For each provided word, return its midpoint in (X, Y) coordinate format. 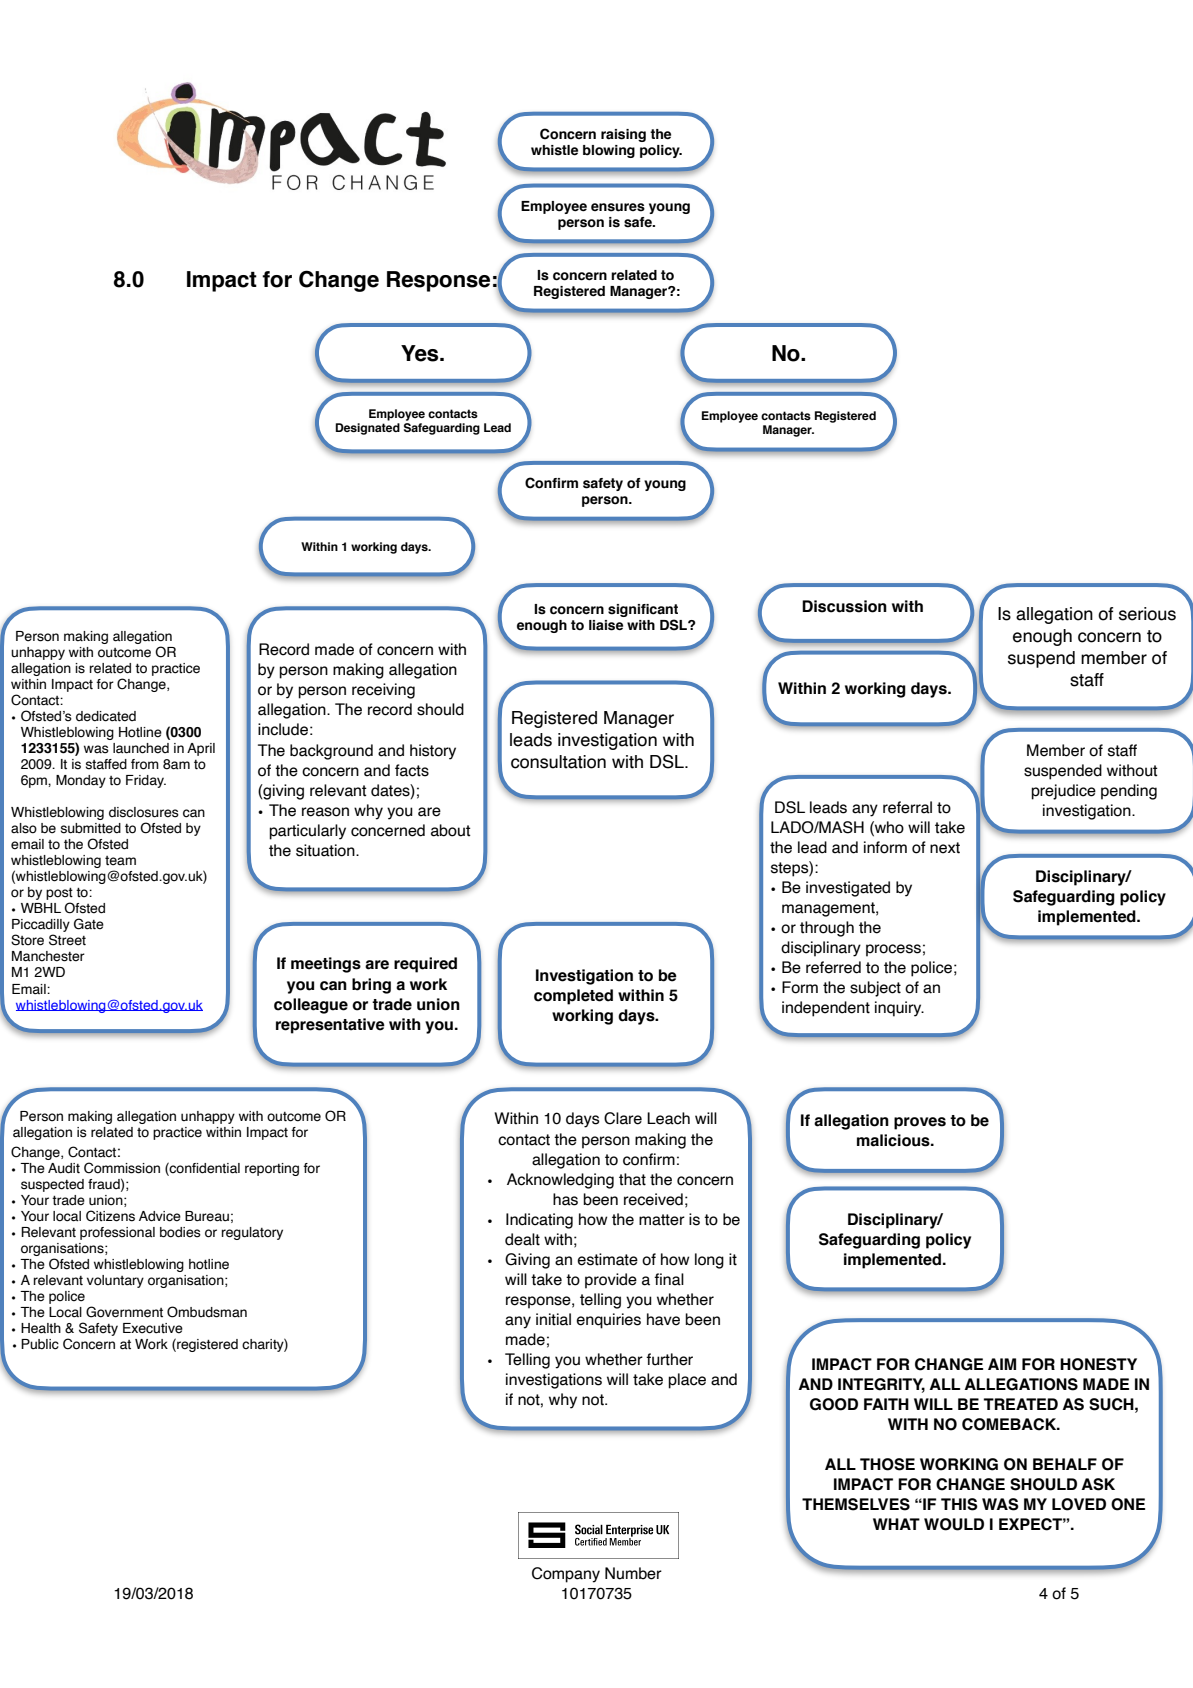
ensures (618, 207)
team (120, 861)
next (945, 848)
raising (623, 135)
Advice (160, 1216)
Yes (421, 353)
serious (1147, 614)
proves (920, 1123)
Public (40, 1344)
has (565, 1199)
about (451, 830)
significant (643, 610)
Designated (367, 429)
